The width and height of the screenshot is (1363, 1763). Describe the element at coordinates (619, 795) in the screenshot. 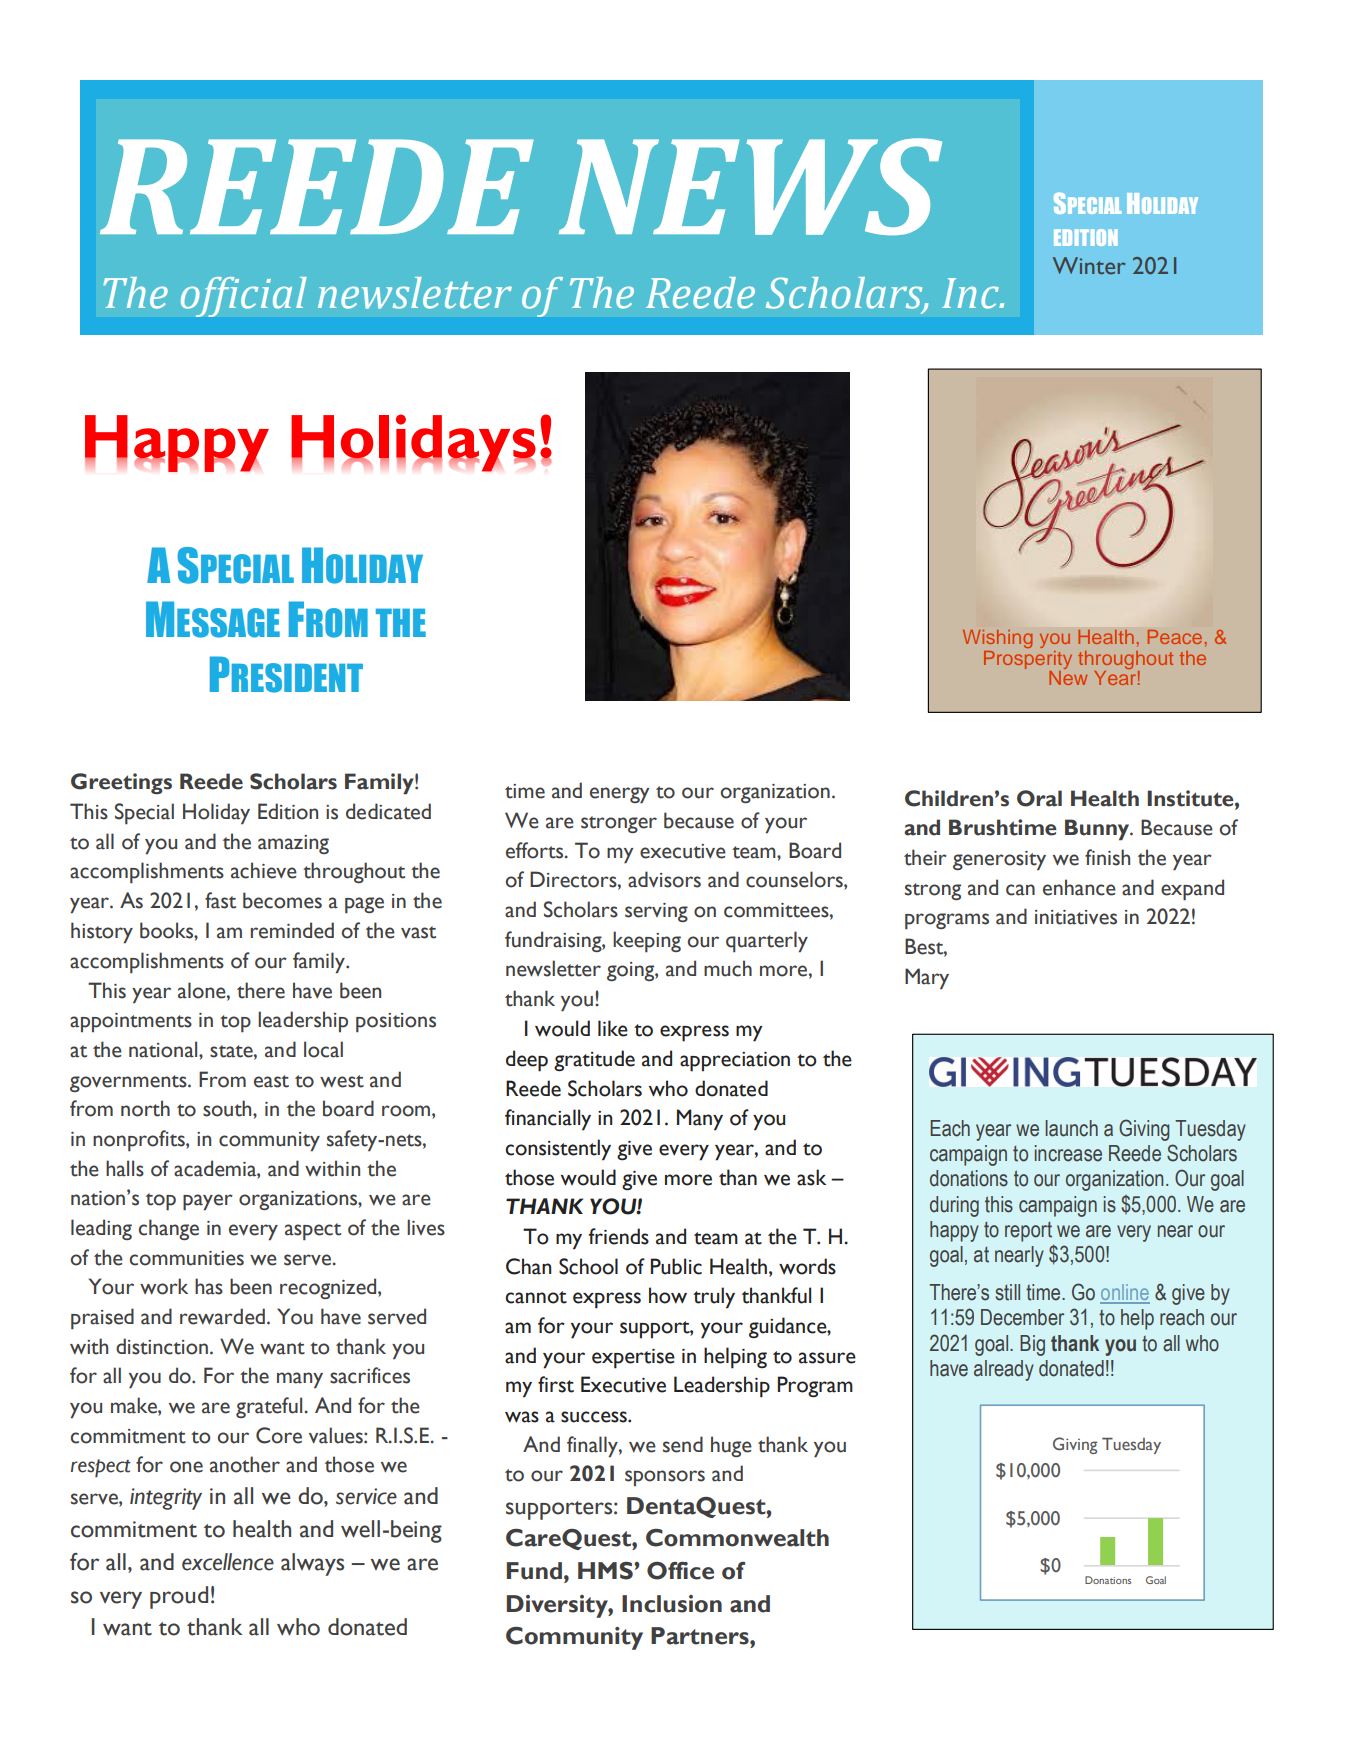

I see `energy` at that location.
